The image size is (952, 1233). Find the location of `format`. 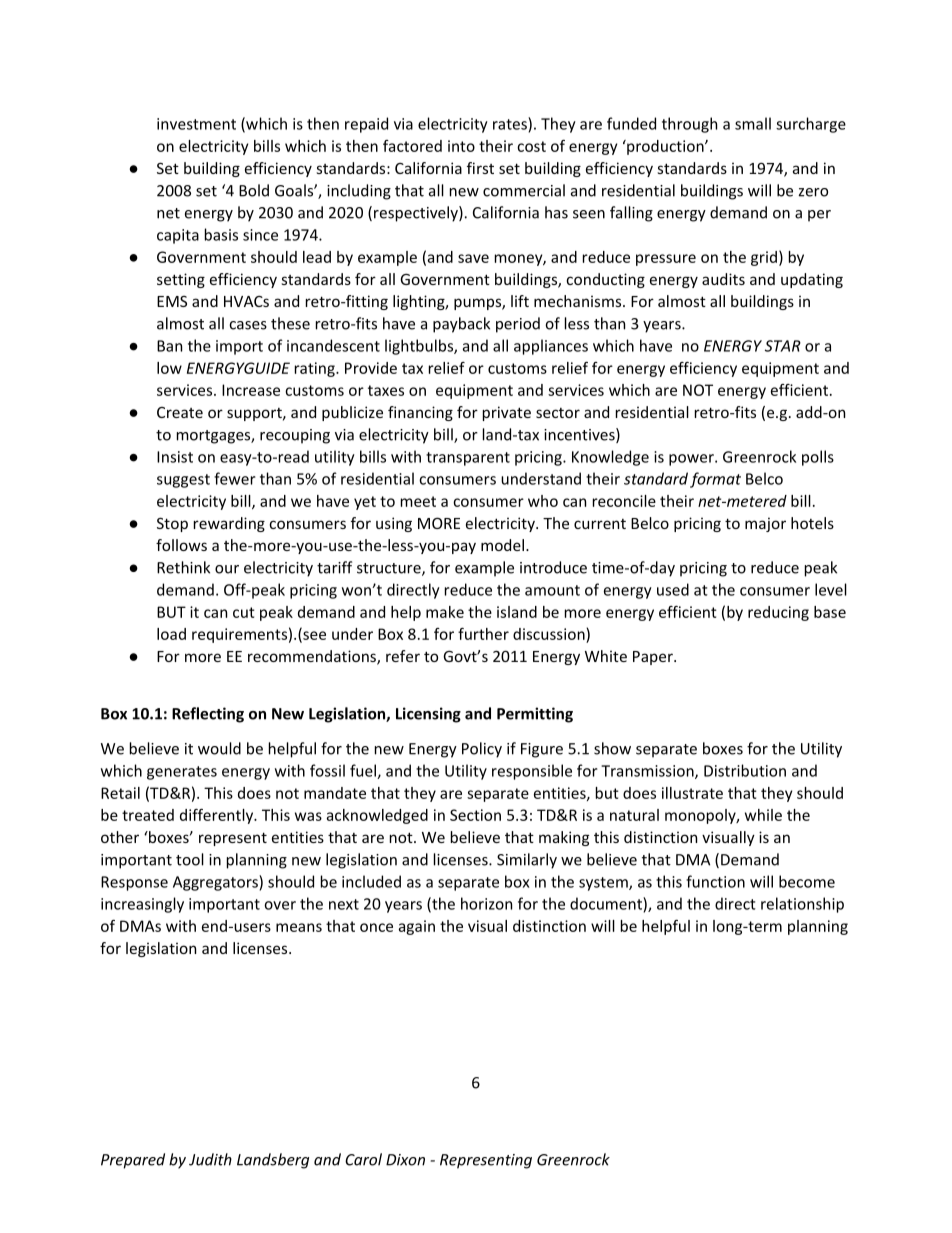

format is located at coordinates (715, 480).
